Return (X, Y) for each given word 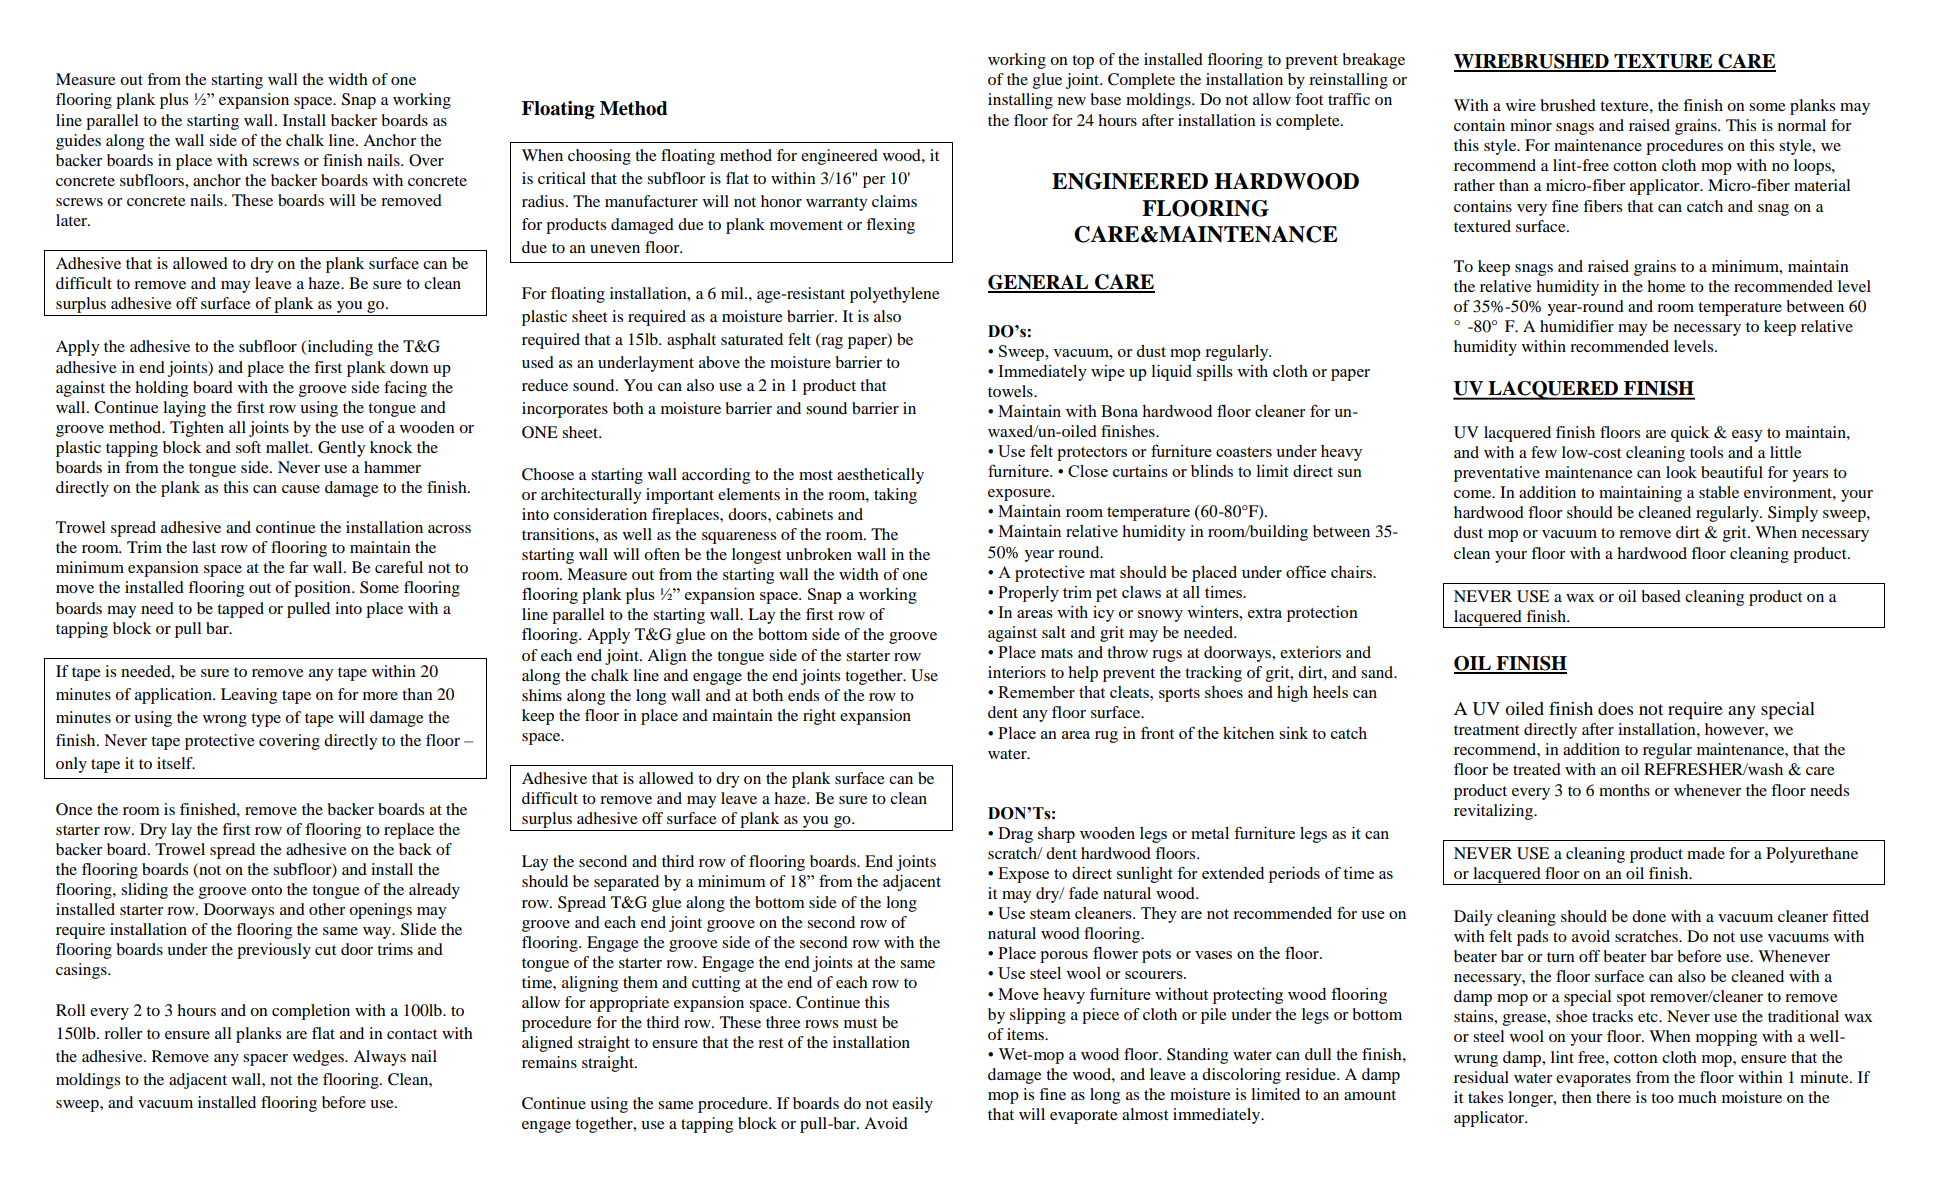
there (1613, 1097)
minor (1531, 125)
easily (912, 1105)
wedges (319, 1058)
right (819, 717)
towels (1011, 391)
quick (1690, 434)
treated (1537, 769)
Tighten (197, 429)
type (266, 720)
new (1072, 101)
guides (78, 142)
